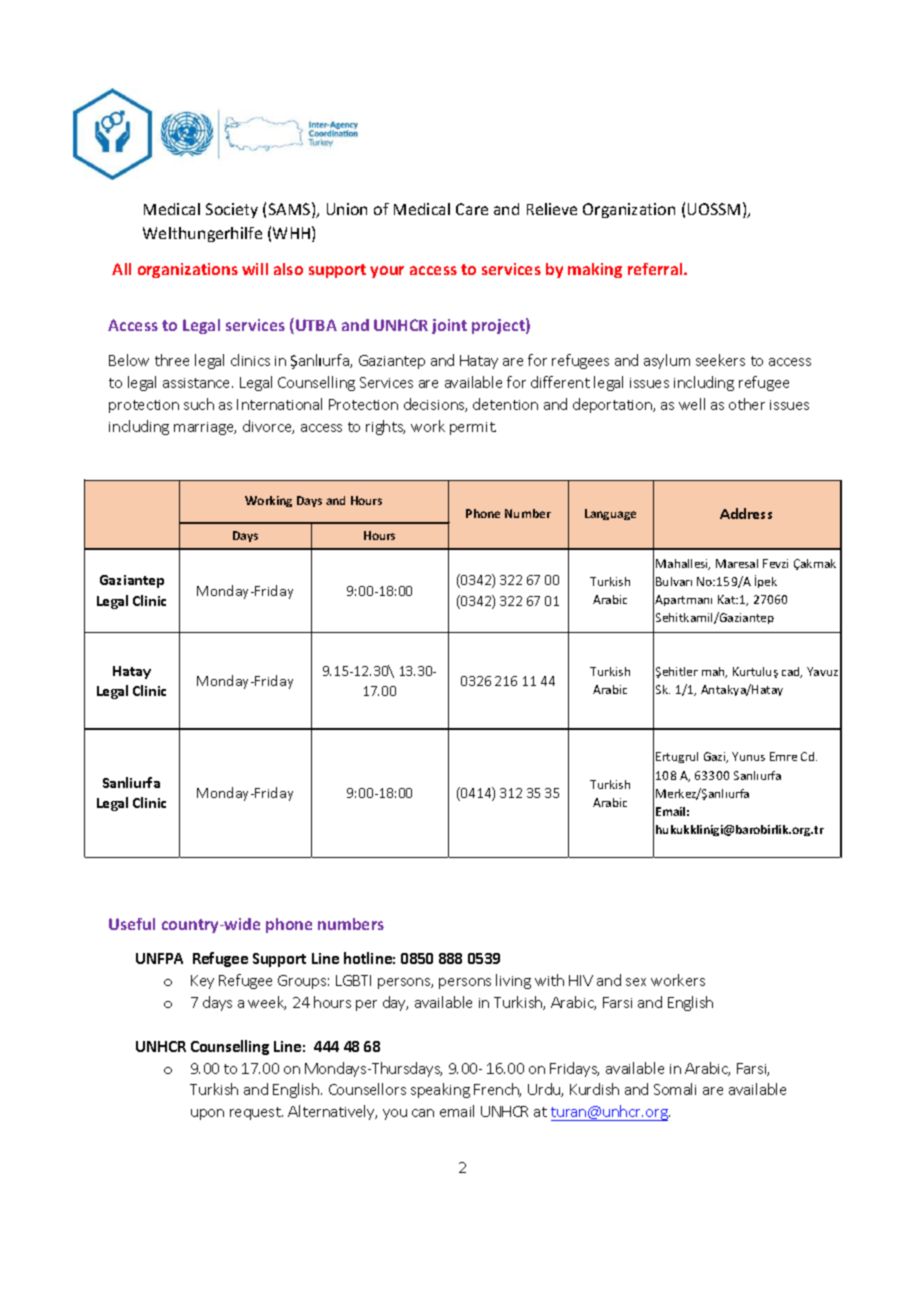  What do you see at coordinates (199, 404) in the page?
I see `such` at bounding box center [199, 404].
